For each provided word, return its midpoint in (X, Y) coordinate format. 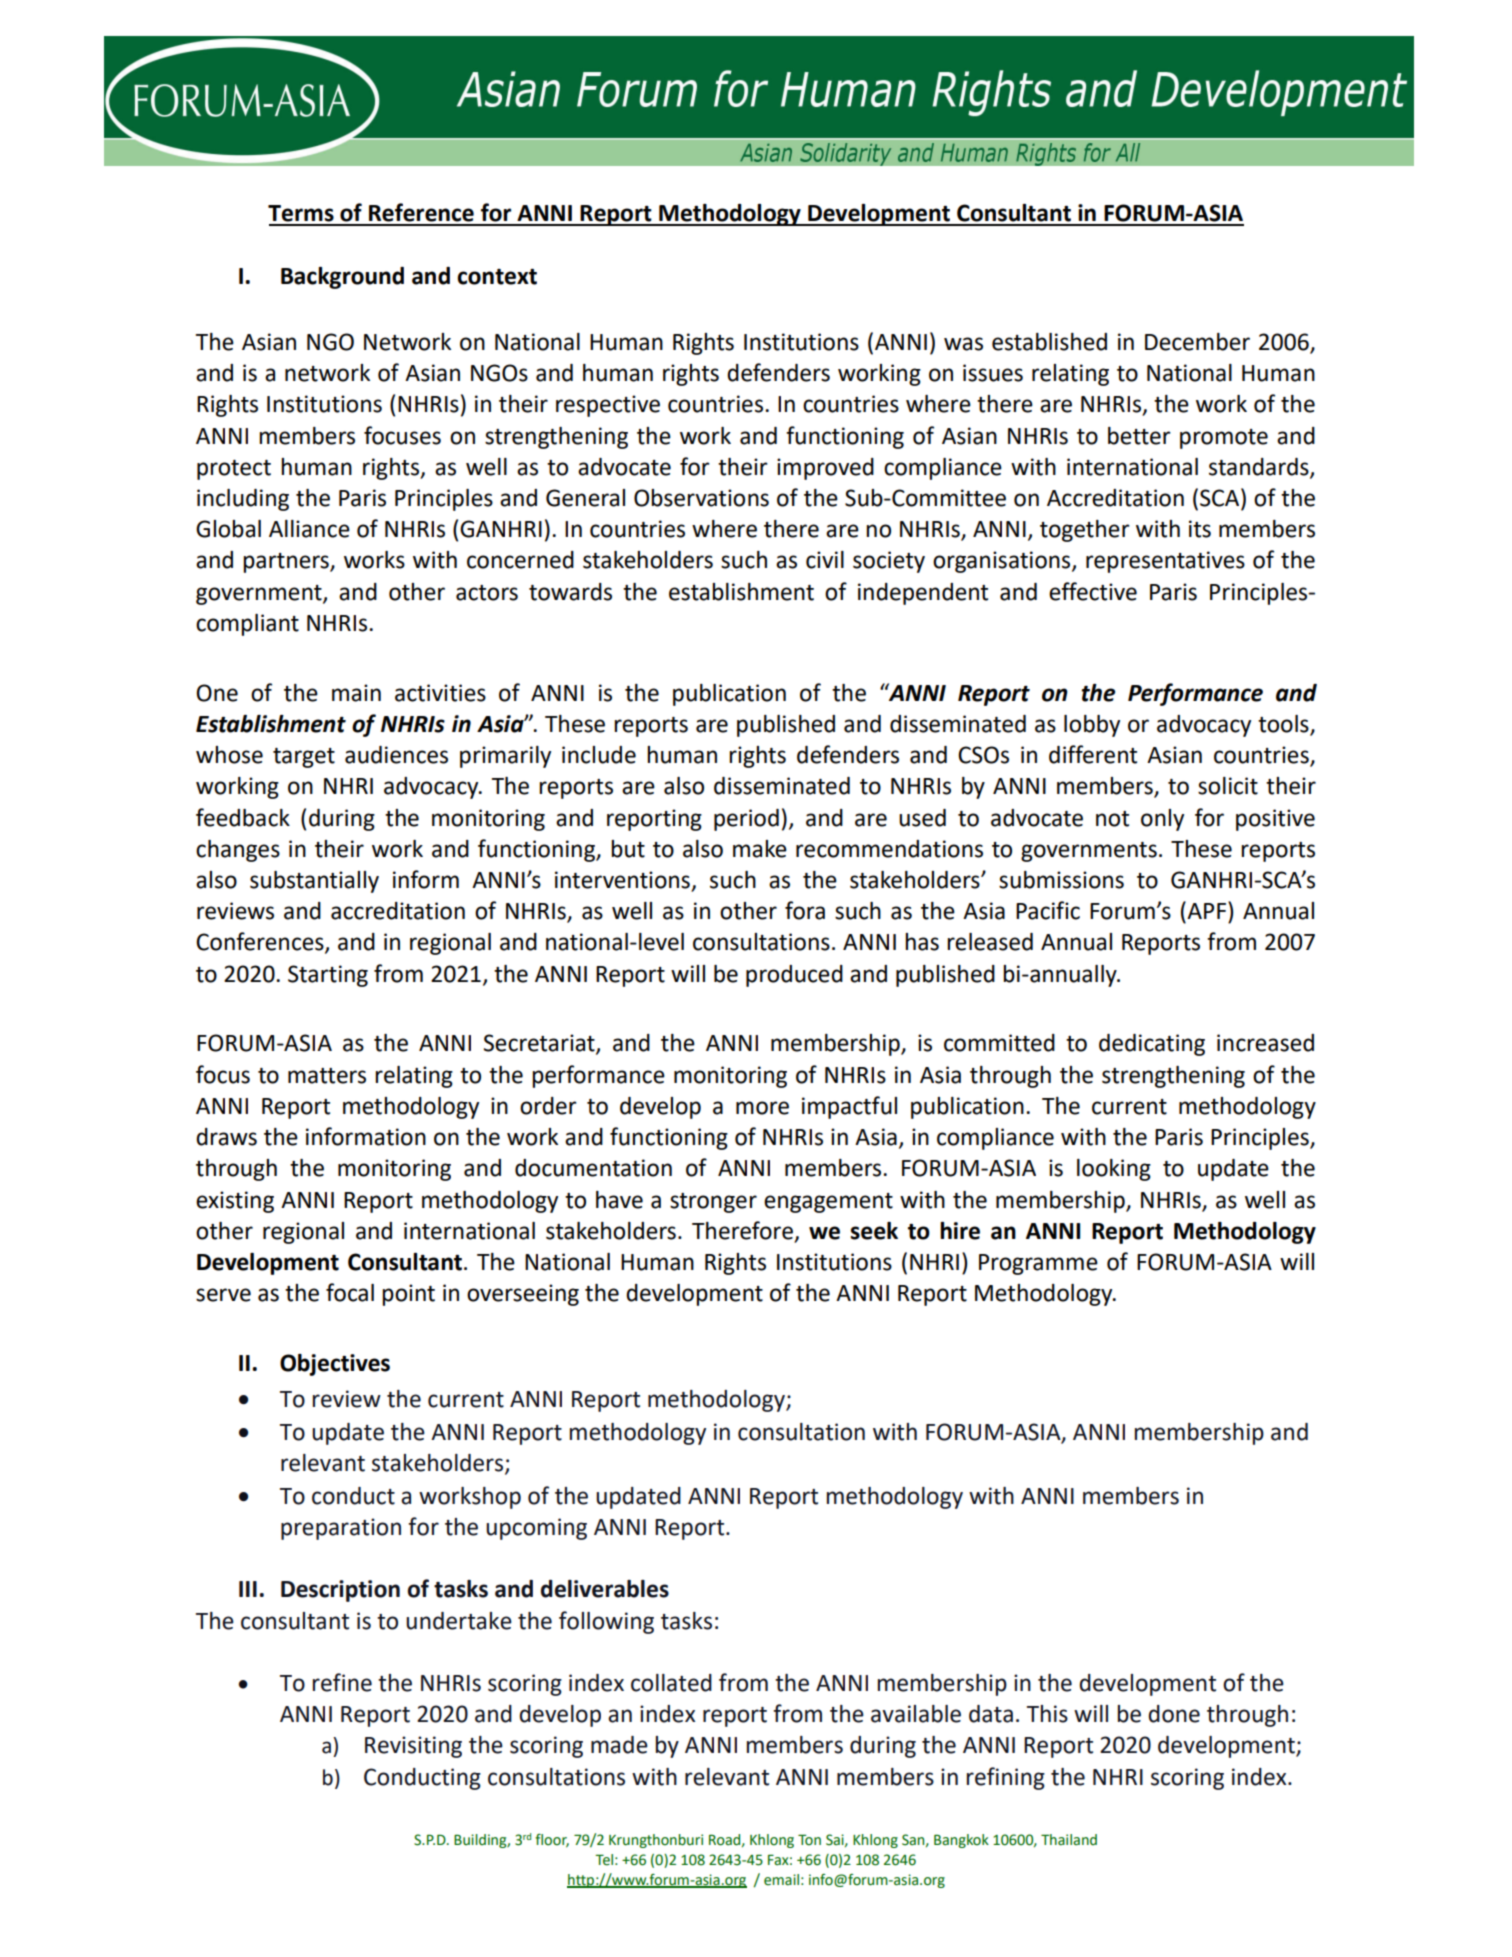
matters (327, 1076)
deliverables (605, 1589)
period (746, 820)
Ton (809, 1840)
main (356, 693)
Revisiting (413, 1747)
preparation (341, 1529)
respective (608, 406)
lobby (1092, 726)
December (1197, 342)
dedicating (1152, 1045)
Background (342, 278)
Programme (1038, 1264)
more (762, 1108)
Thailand (1069, 1840)
